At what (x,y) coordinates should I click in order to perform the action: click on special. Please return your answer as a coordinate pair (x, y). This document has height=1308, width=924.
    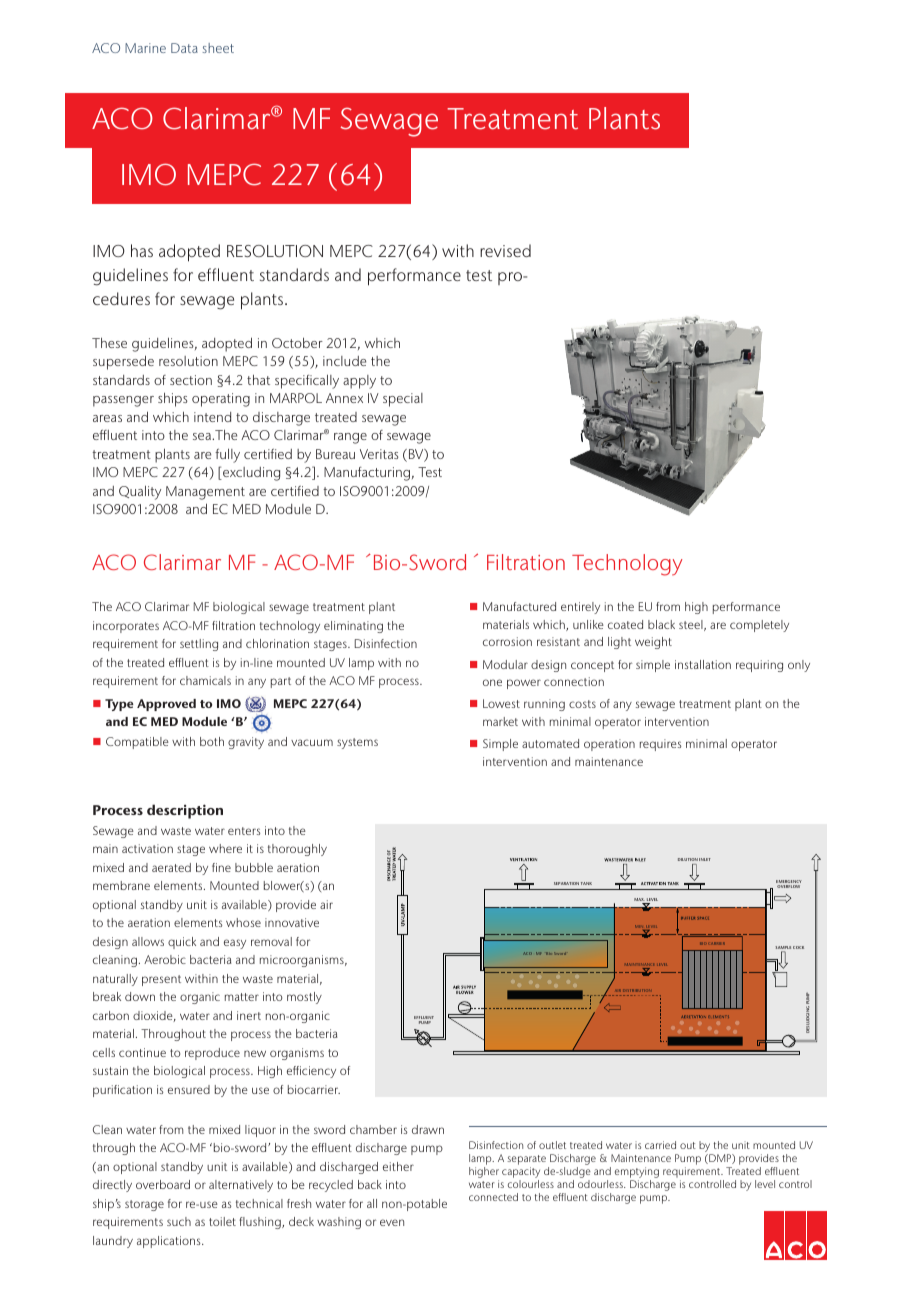
    Looking at the image, I should click on (403, 400).
